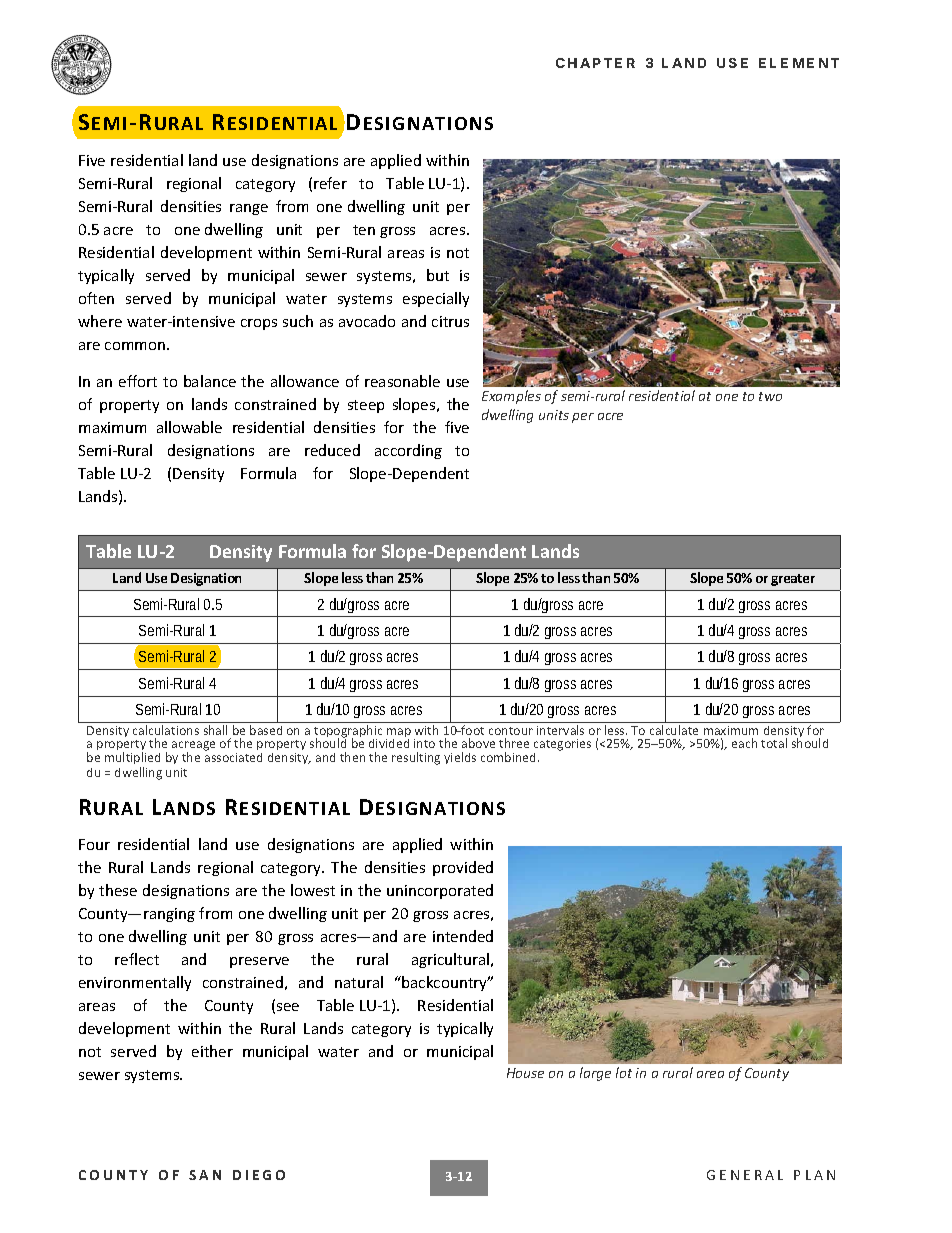 This page has height=1233, width=952. Describe the element at coordinates (205, 1175) in the page. I see `SAN` at that location.
